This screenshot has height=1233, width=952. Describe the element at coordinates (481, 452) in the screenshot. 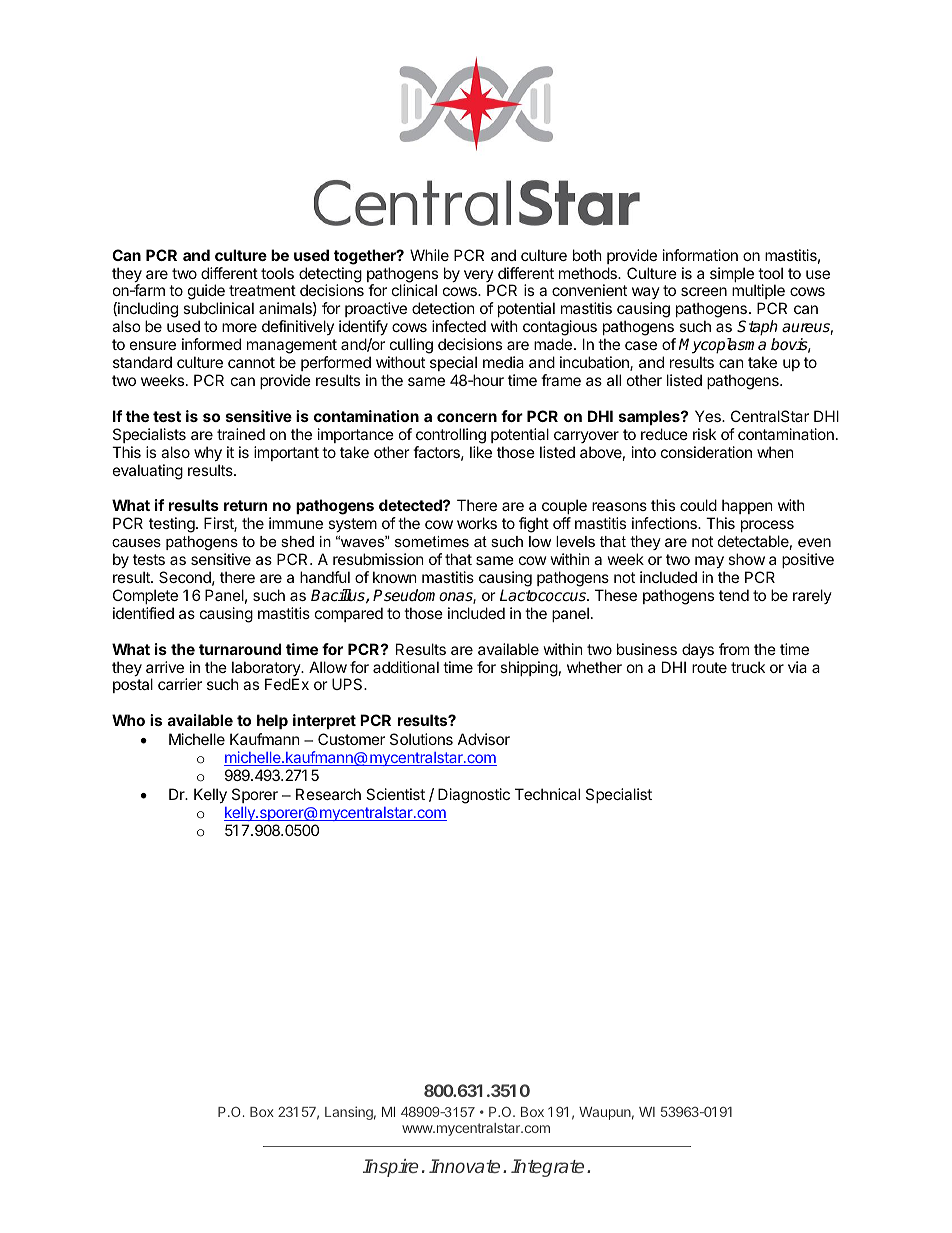

I see `like` at that location.
